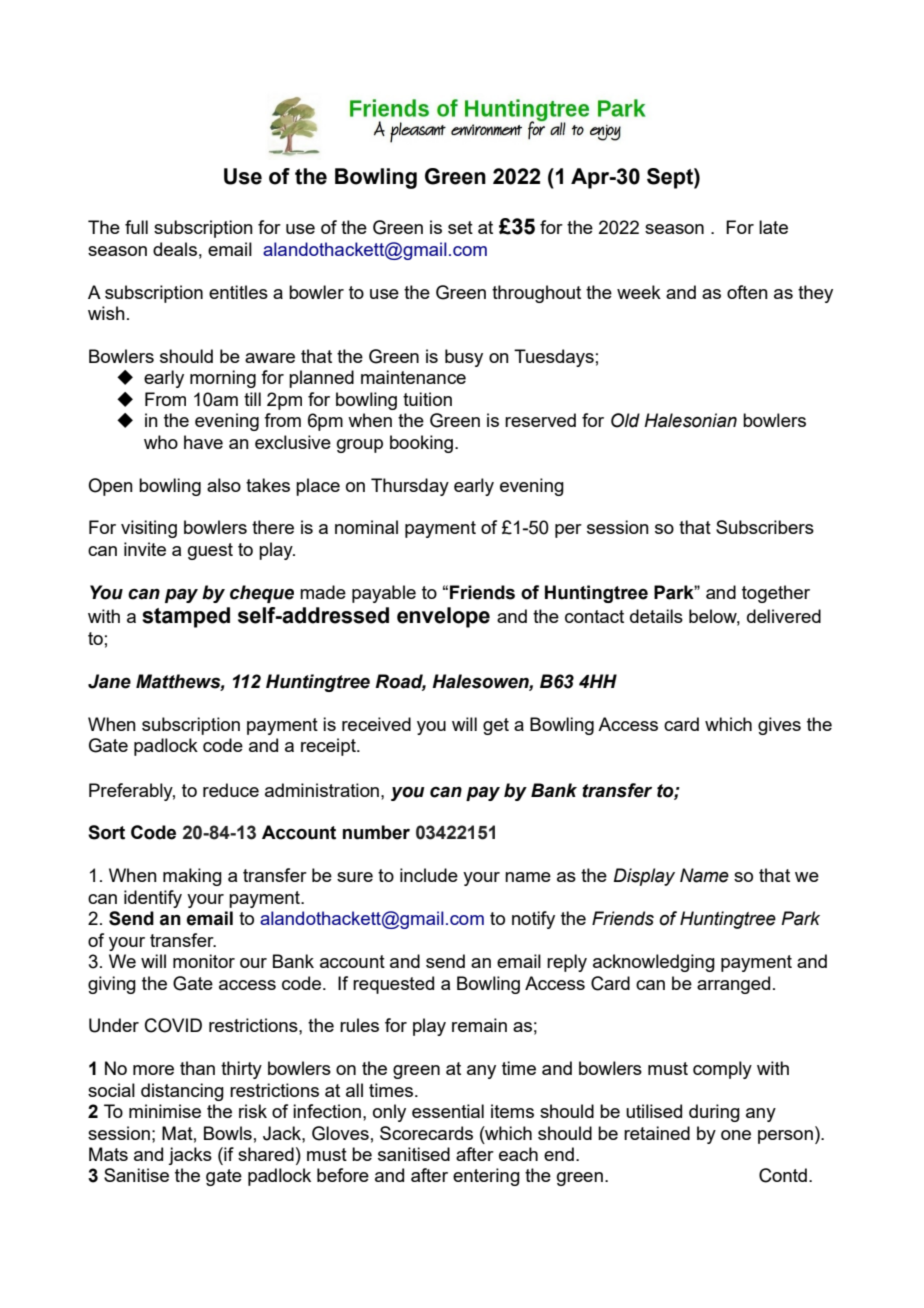 The width and height of the screenshot is (924, 1308). What do you see at coordinates (625, 420) in the screenshot?
I see `Old` at bounding box center [625, 420].
